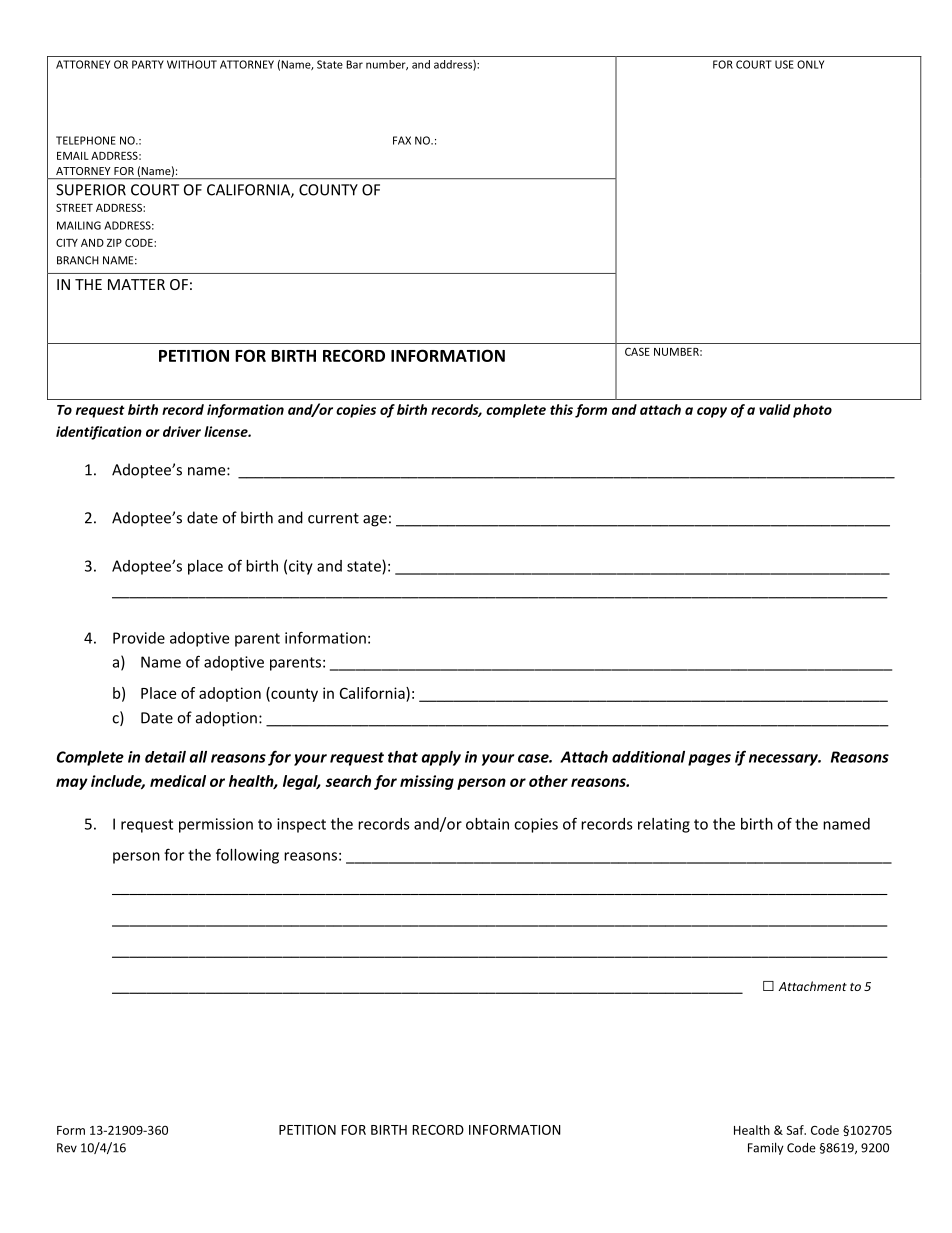 The width and height of the screenshot is (952, 1233). Describe the element at coordinates (182, 431) in the screenshot. I see `driver` at that location.
